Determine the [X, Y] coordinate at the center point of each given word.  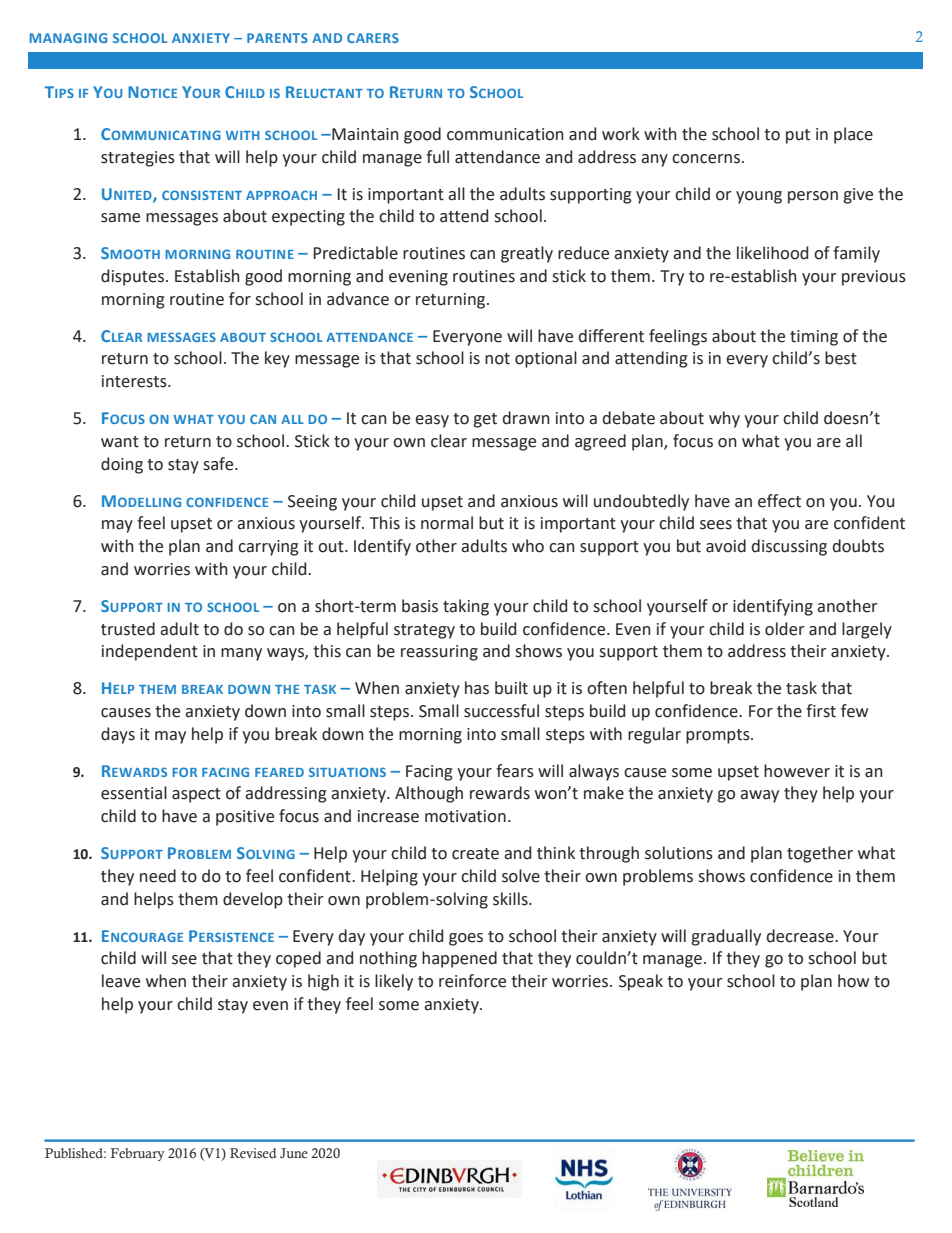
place [853, 135]
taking [466, 607]
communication [505, 134]
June [294, 1153]
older [785, 629]
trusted [128, 629]
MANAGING [68, 38]
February [137, 1154]
